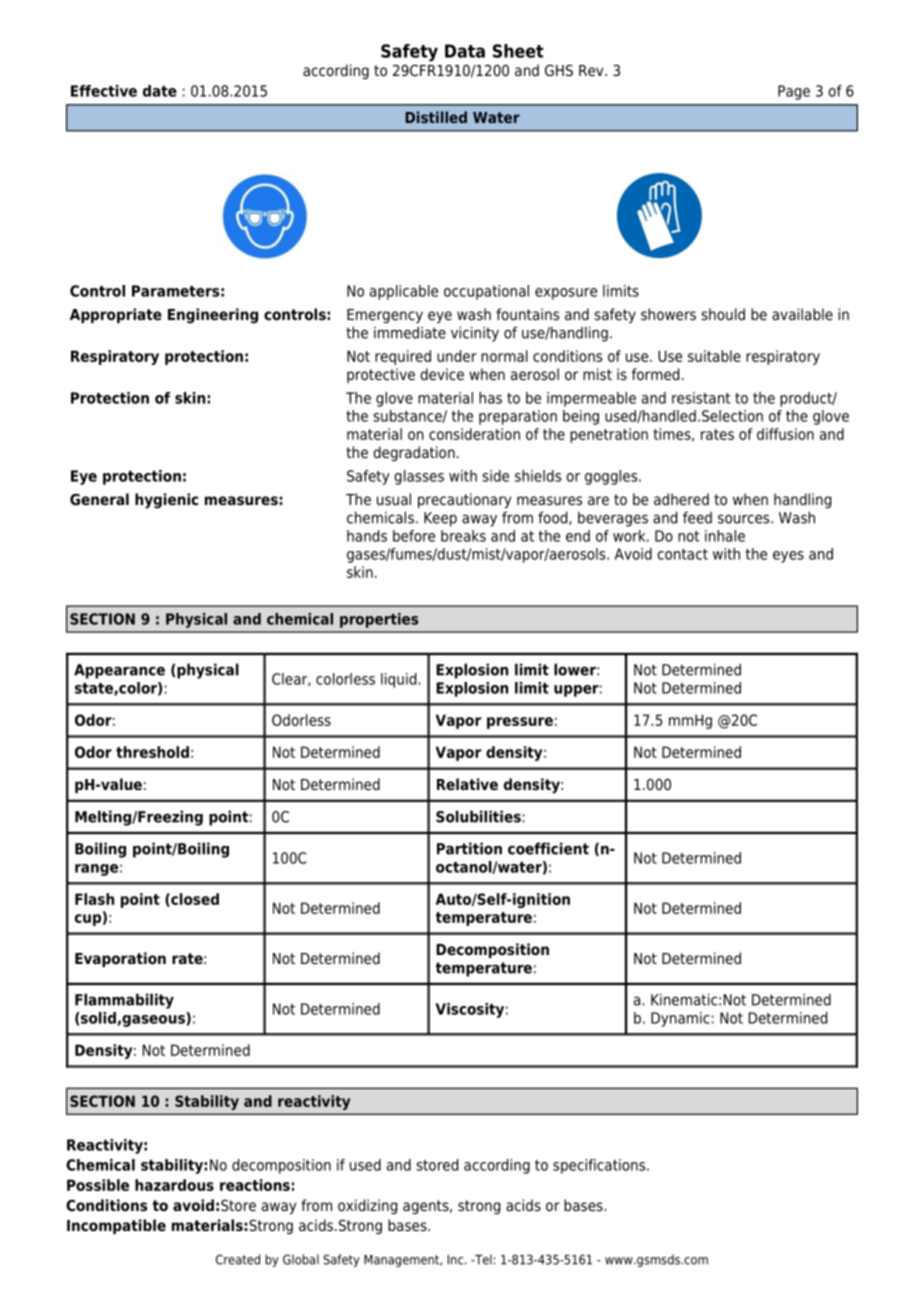 Image resolution: width=924 pixels, height=1308 pixels. I want to click on Distilled, so click(436, 117).
